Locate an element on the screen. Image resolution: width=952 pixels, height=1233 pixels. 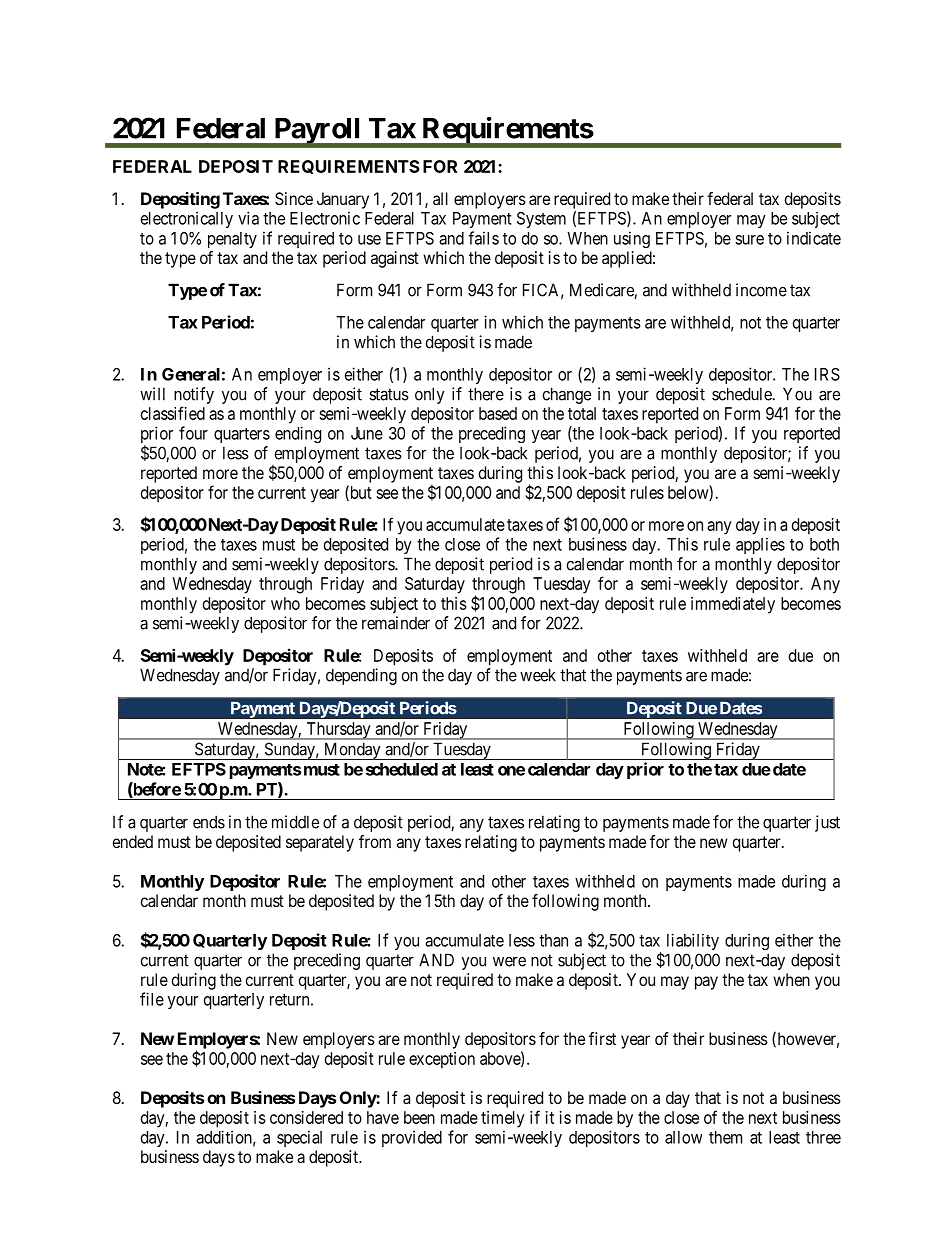
fails is located at coordinates (483, 238).
